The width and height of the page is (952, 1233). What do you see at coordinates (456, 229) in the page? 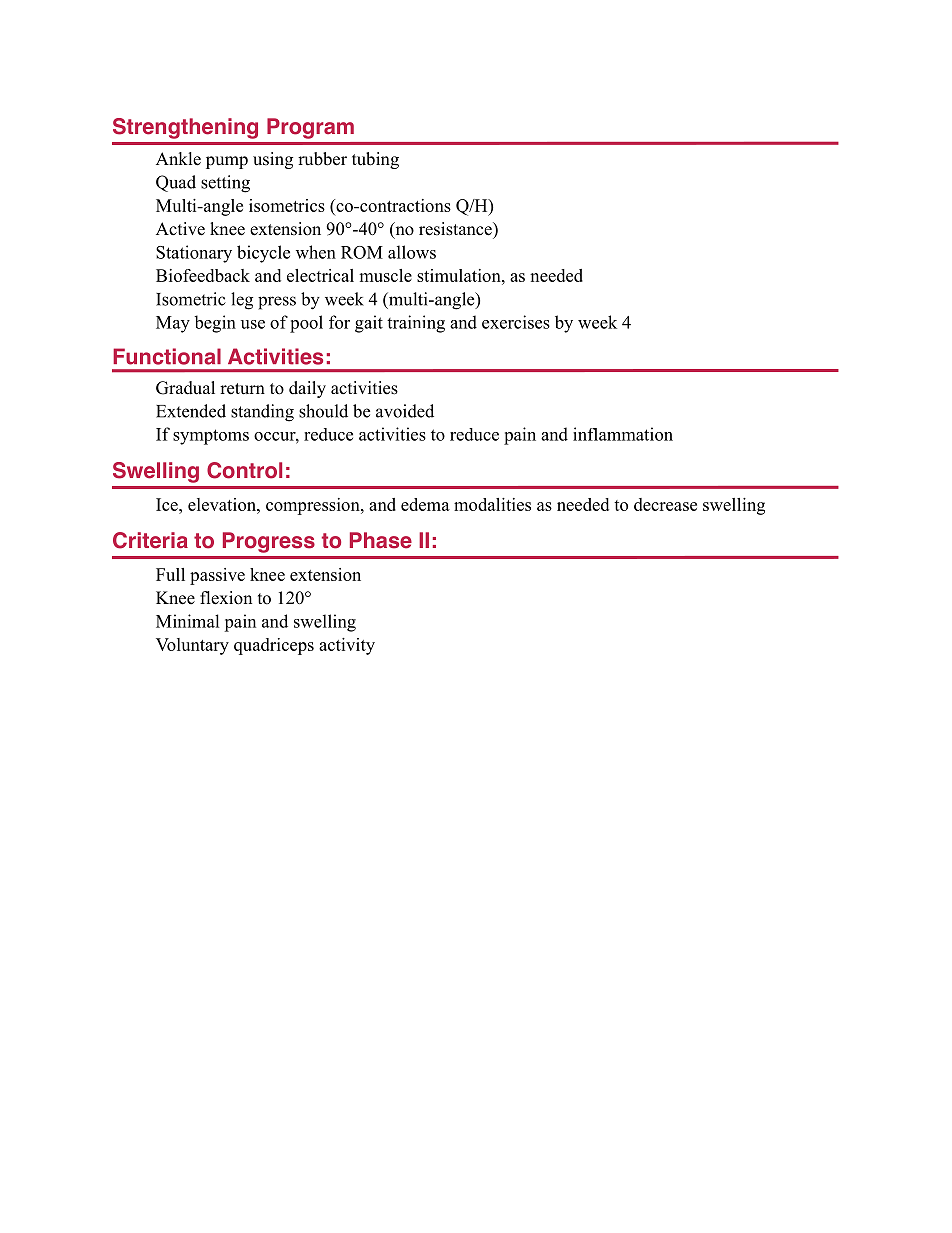
I see `resistance` at bounding box center [456, 229].
